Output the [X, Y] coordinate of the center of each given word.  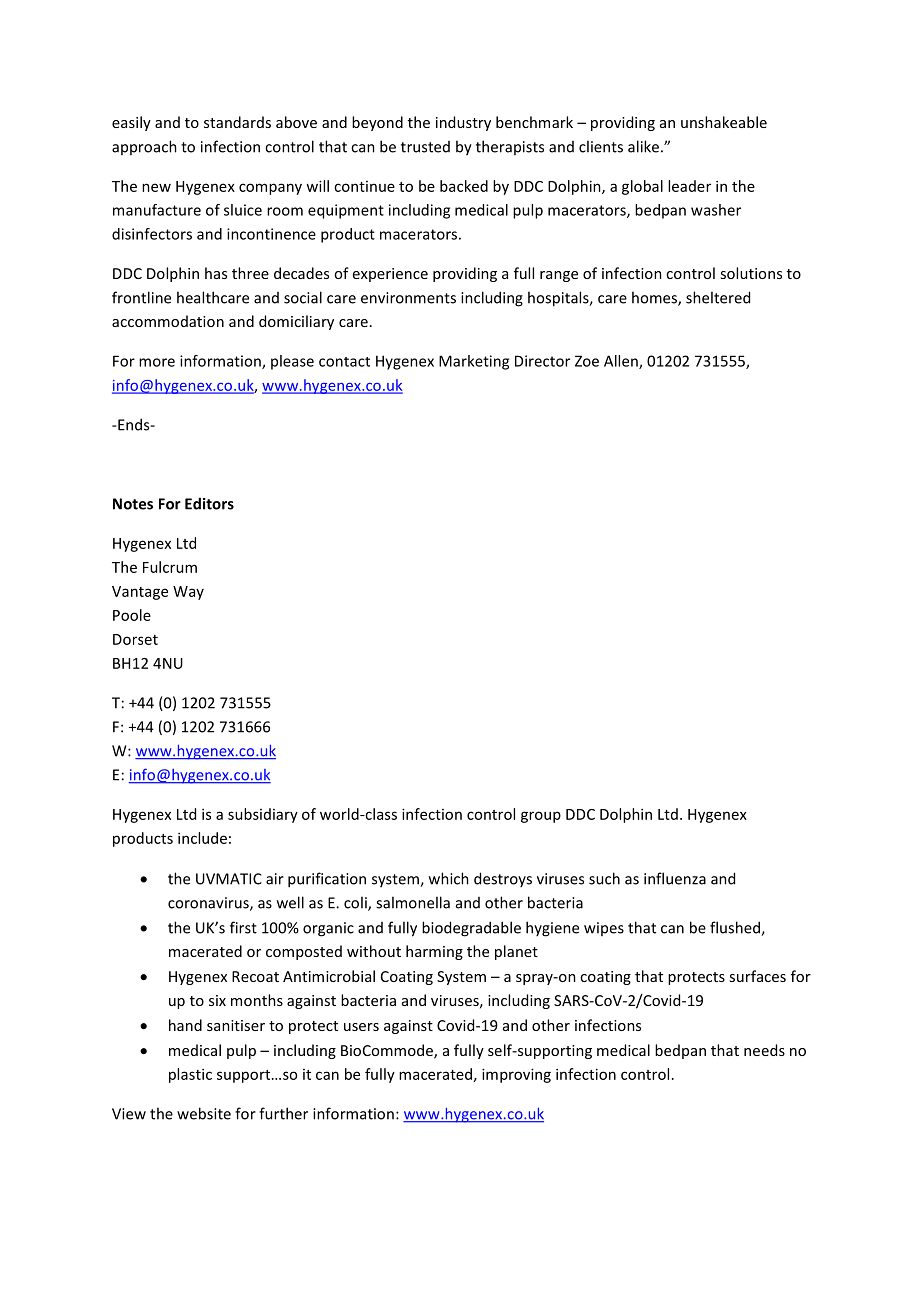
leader [689, 186]
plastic [190, 1075]
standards [237, 122]
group [541, 817]
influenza [675, 878]
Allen [622, 362]
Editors [209, 503]
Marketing [474, 362]
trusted [425, 147]
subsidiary [263, 815]
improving [516, 1075]
